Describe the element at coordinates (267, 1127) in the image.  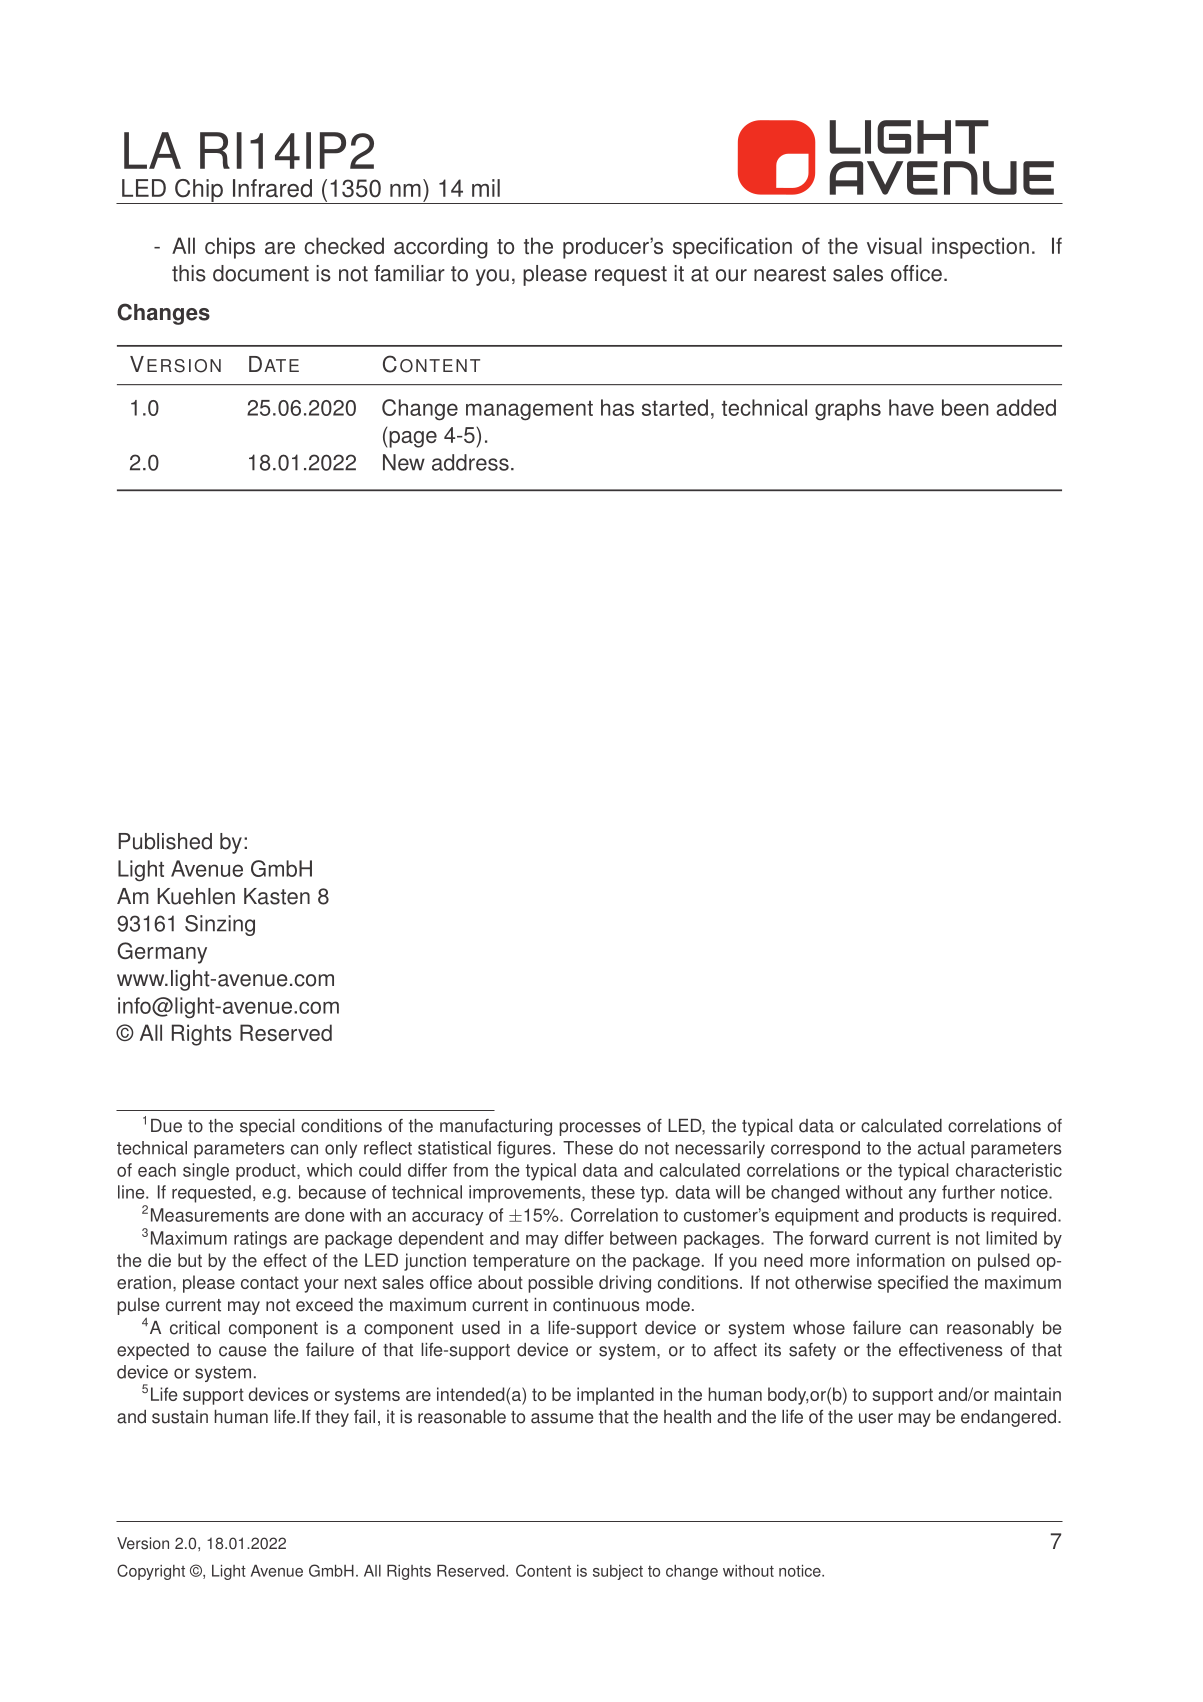
I see `special` at that location.
